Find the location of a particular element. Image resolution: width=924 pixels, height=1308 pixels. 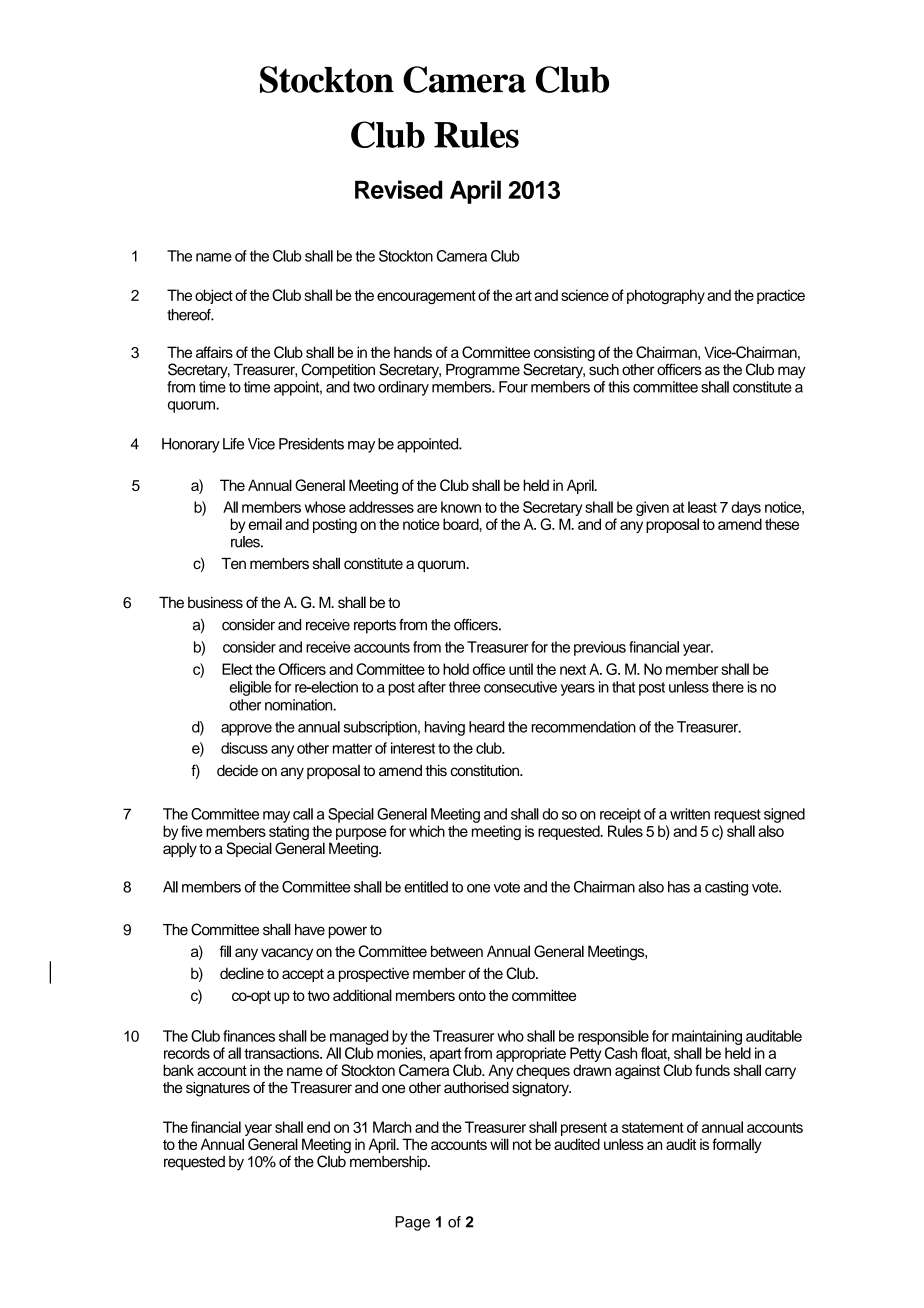

signatures is located at coordinates (218, 1089).
